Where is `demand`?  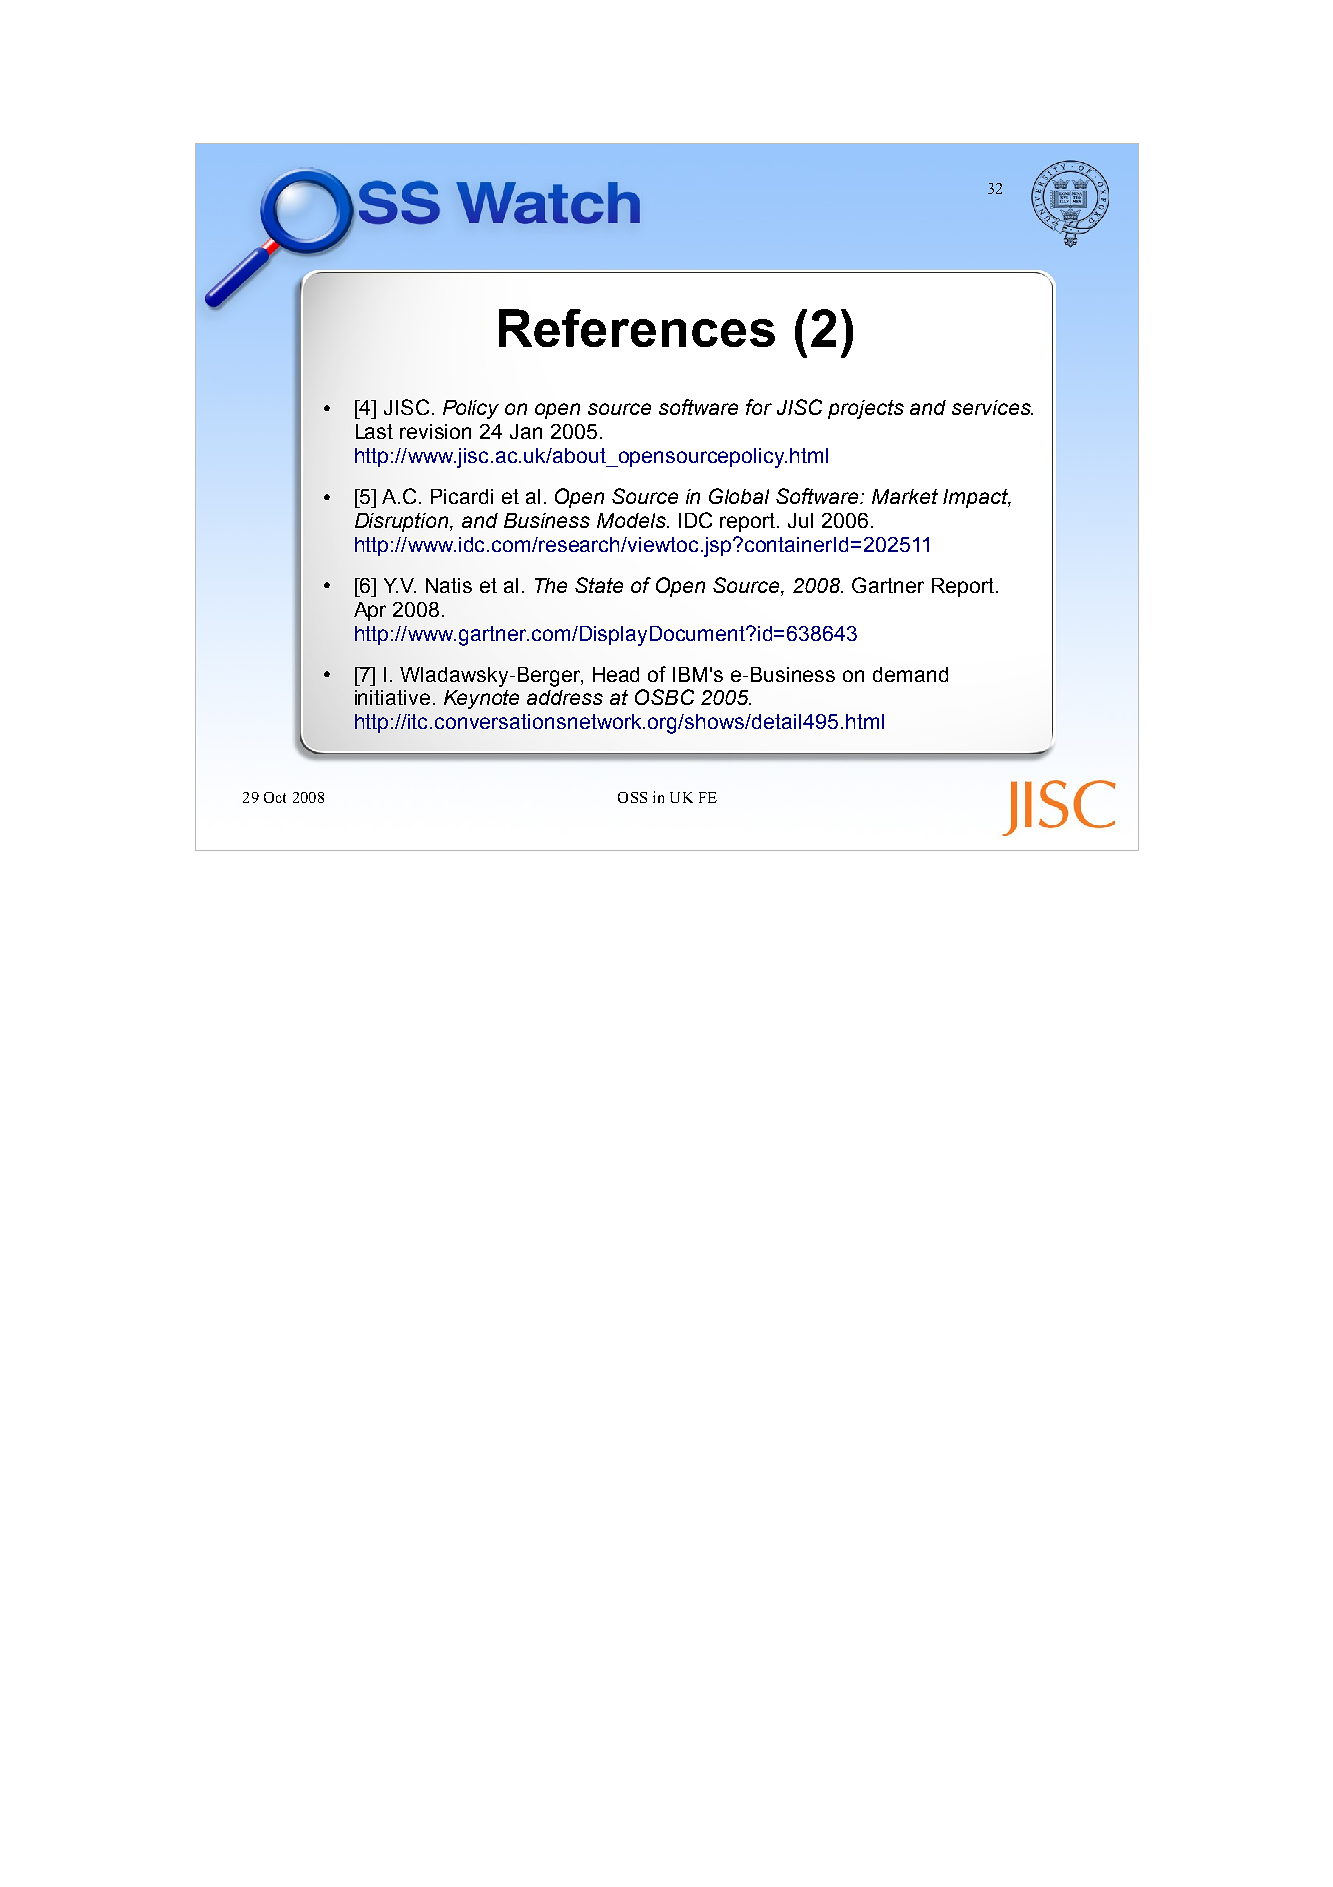
demand is located at coordinates (910, 674).
